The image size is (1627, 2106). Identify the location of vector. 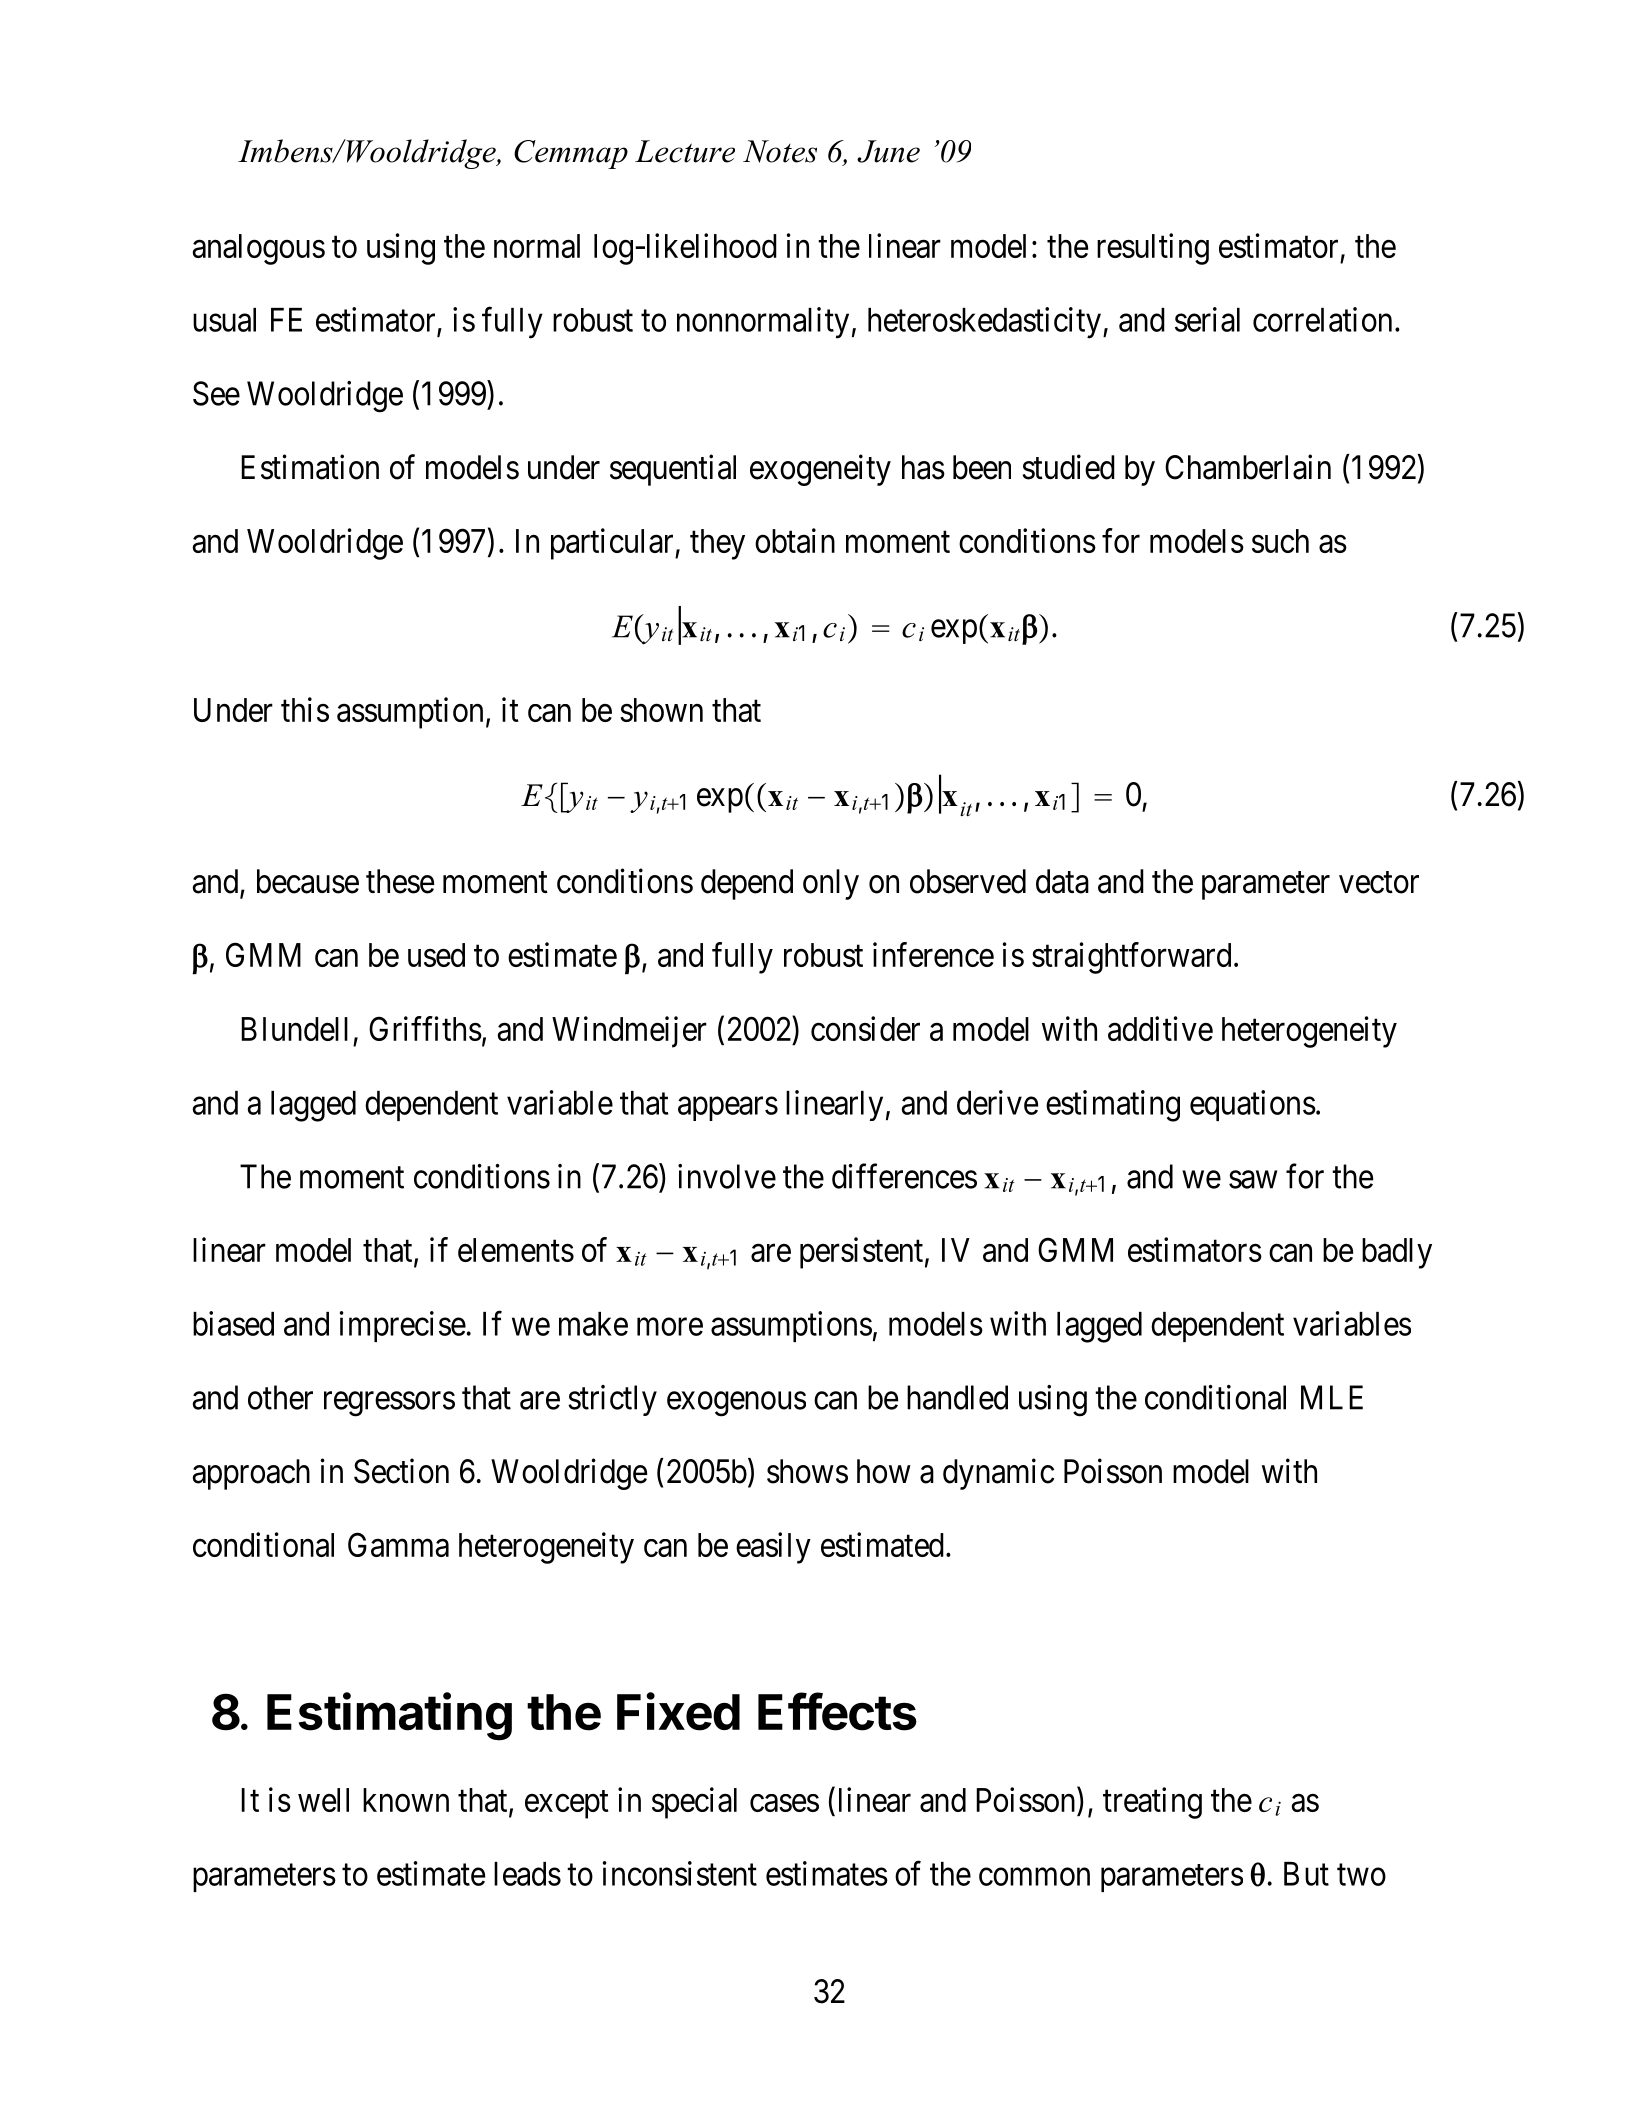
(1379, 883).
